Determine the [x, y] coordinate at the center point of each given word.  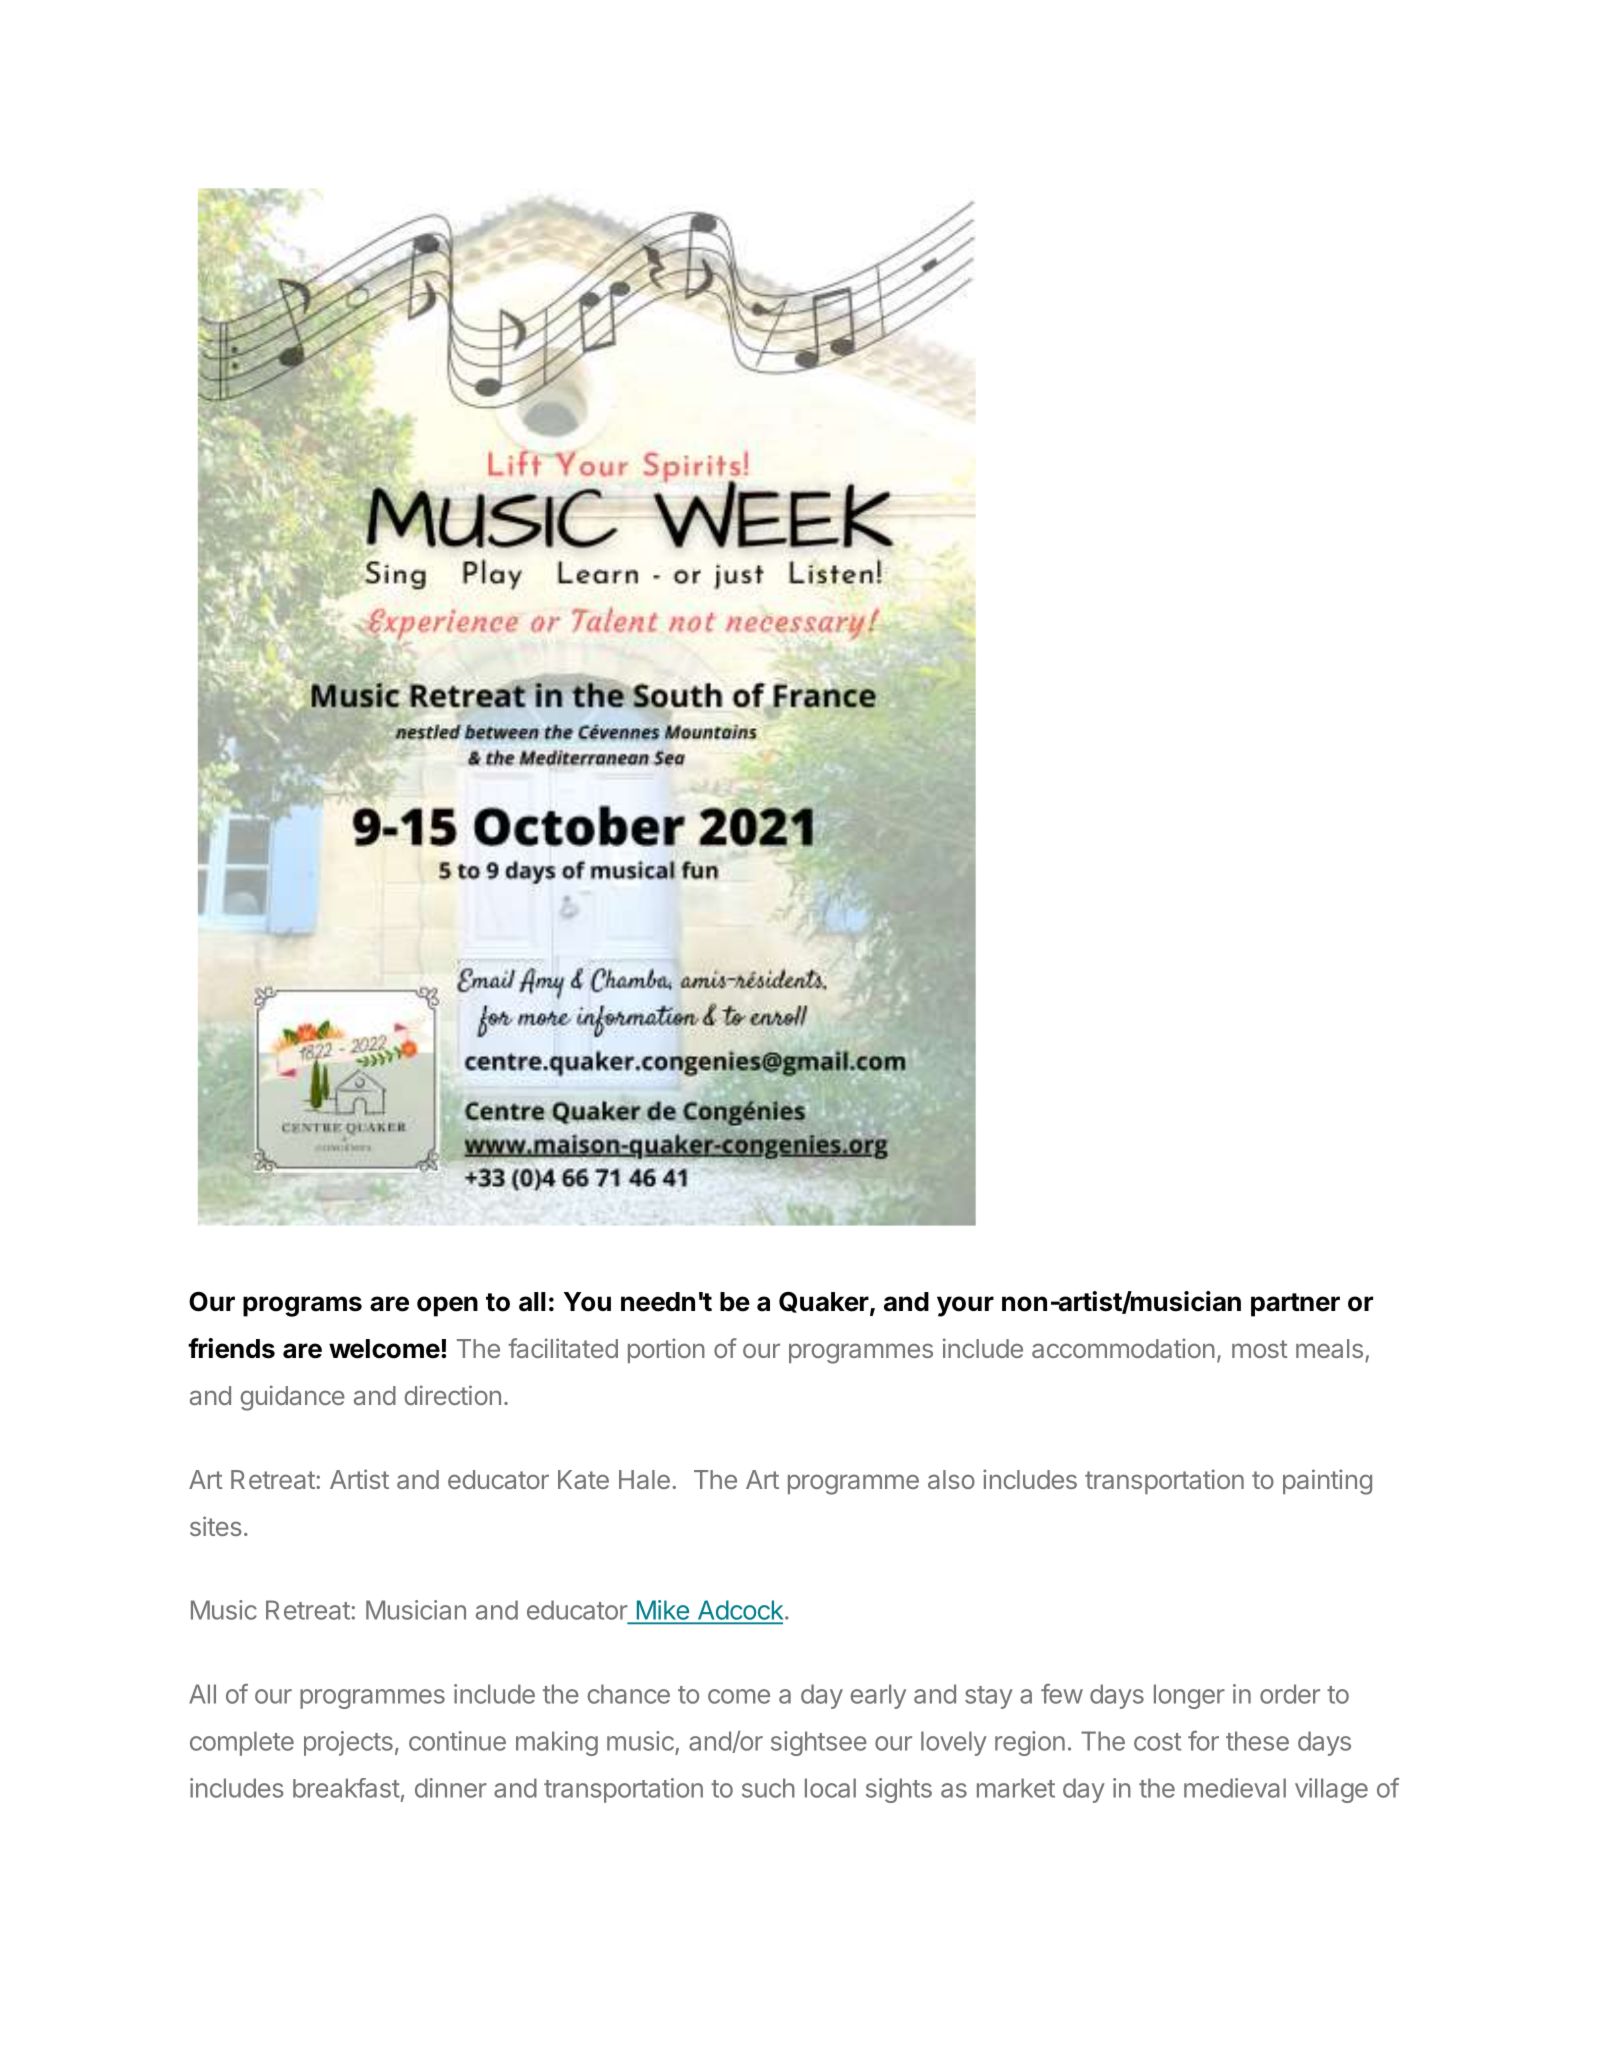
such [768, 1788]
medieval [1235, 1788]
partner [1295, 1305]
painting [1327, 1482]
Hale [644, 1479]
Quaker [824, 1302]
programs [302, 1306]
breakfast [346, 1788]
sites [216, 1526]
